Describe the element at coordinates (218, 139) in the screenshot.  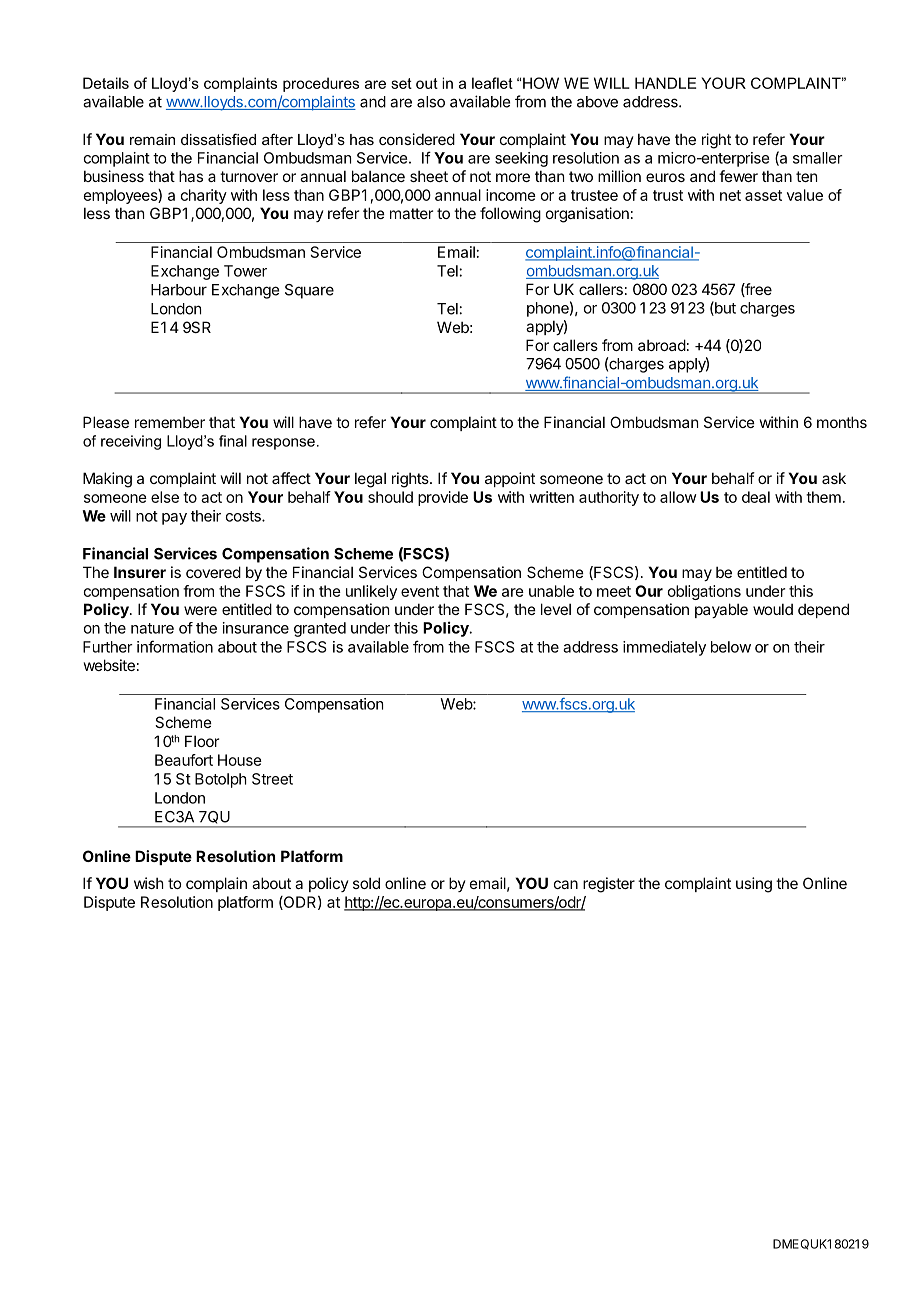
I see `dissatisfied` at that location.
